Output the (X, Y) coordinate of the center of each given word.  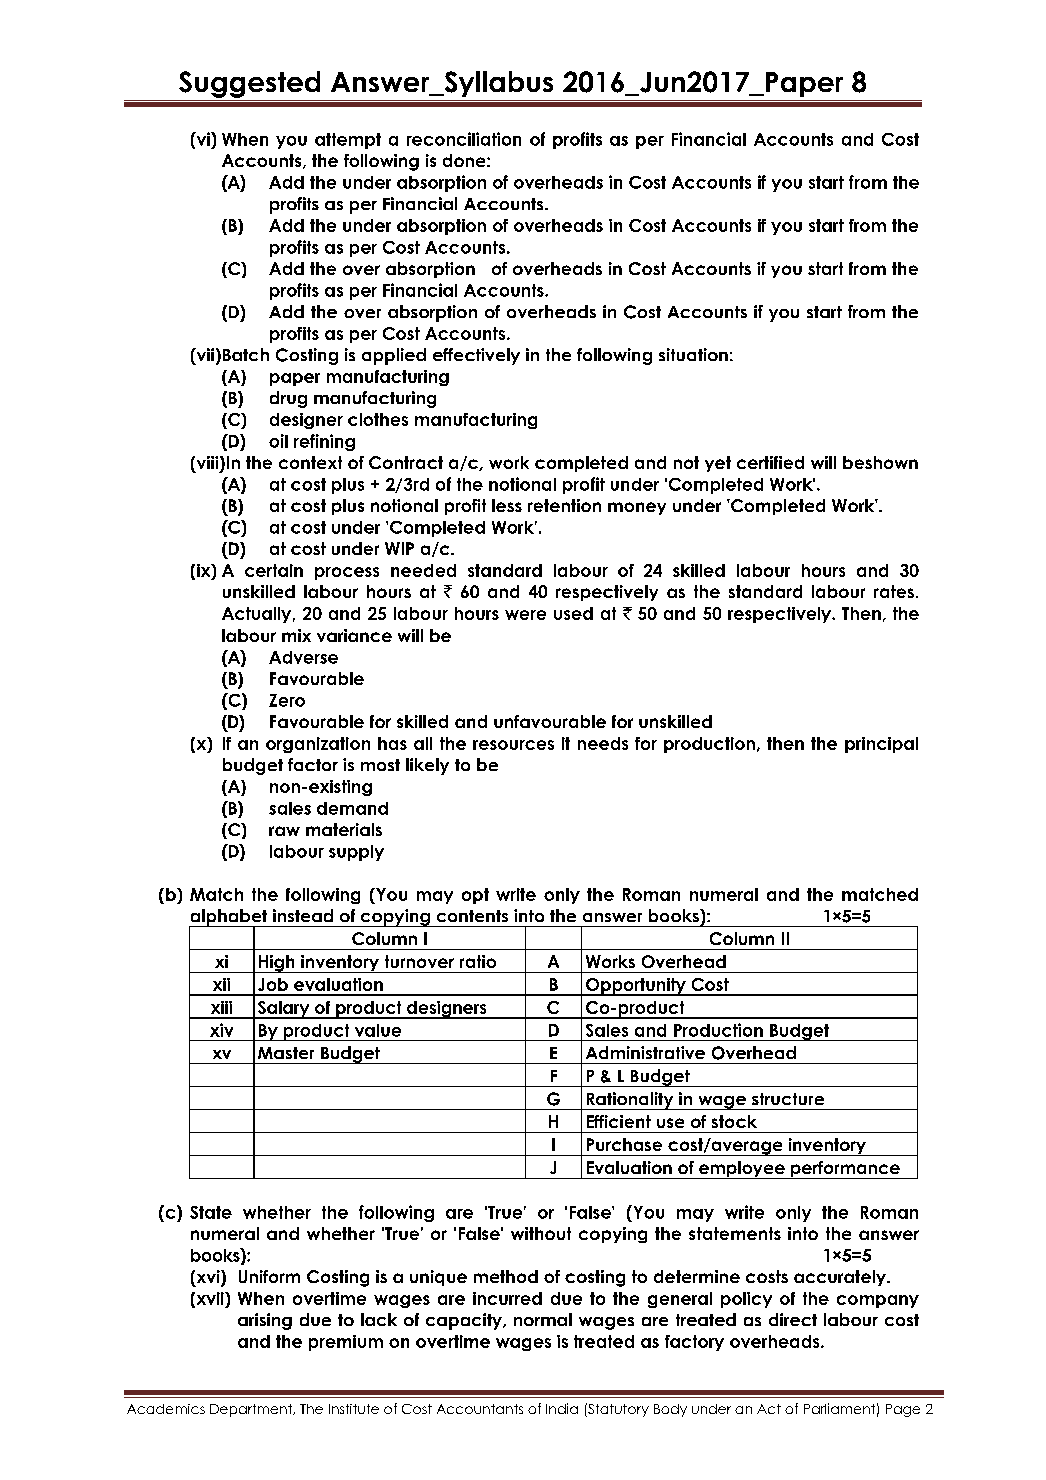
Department (252, 1410)
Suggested (249, 84)
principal (881, 745)
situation (693, 354)
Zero (287, 700)
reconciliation (464, 139)
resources (513, 745)
